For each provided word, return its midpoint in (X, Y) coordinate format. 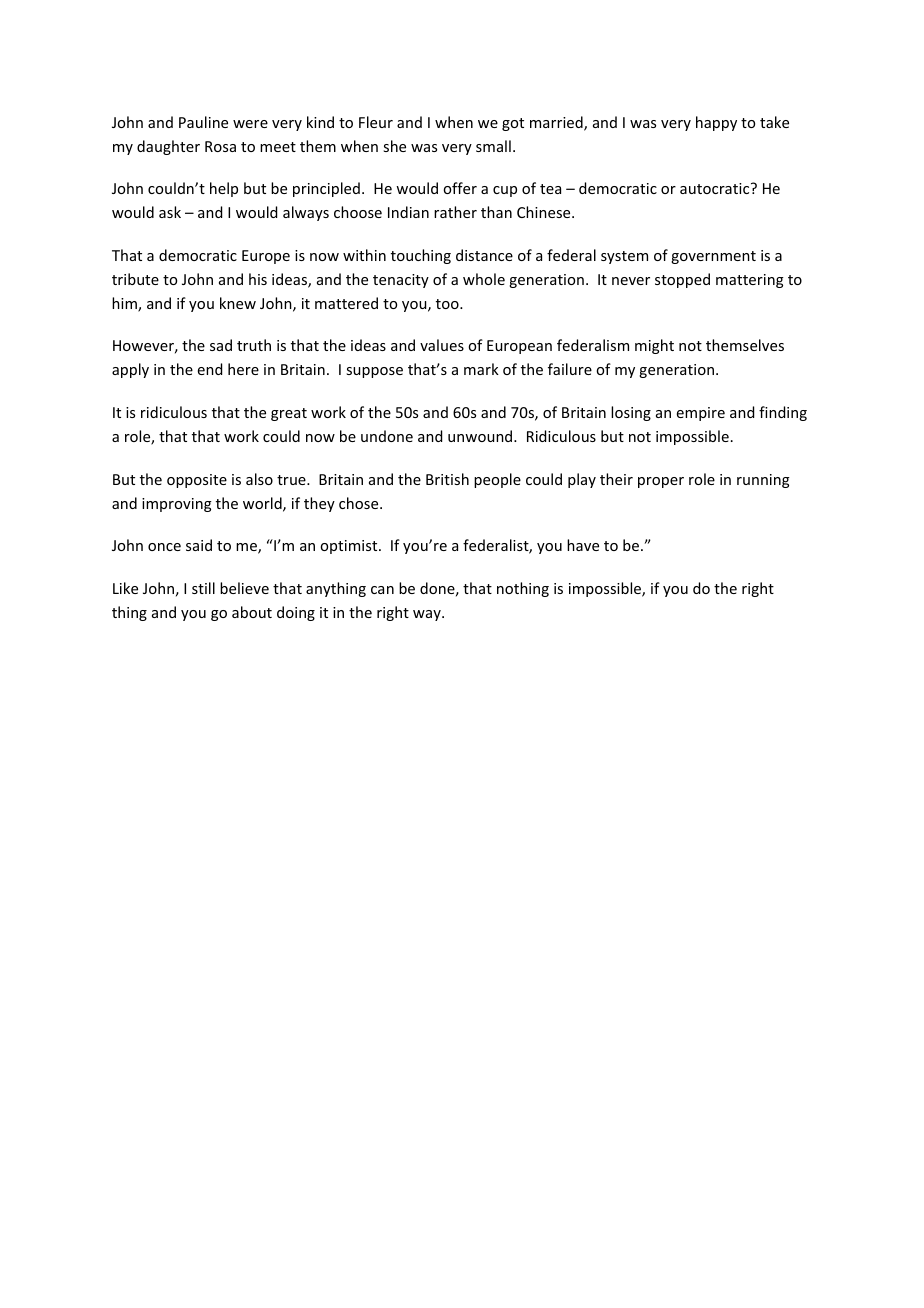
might (654, 346)
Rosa (220, 146)
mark (481, 369)
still (203, 588)
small (493, 146)
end (210, 369)
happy (716, 123)
